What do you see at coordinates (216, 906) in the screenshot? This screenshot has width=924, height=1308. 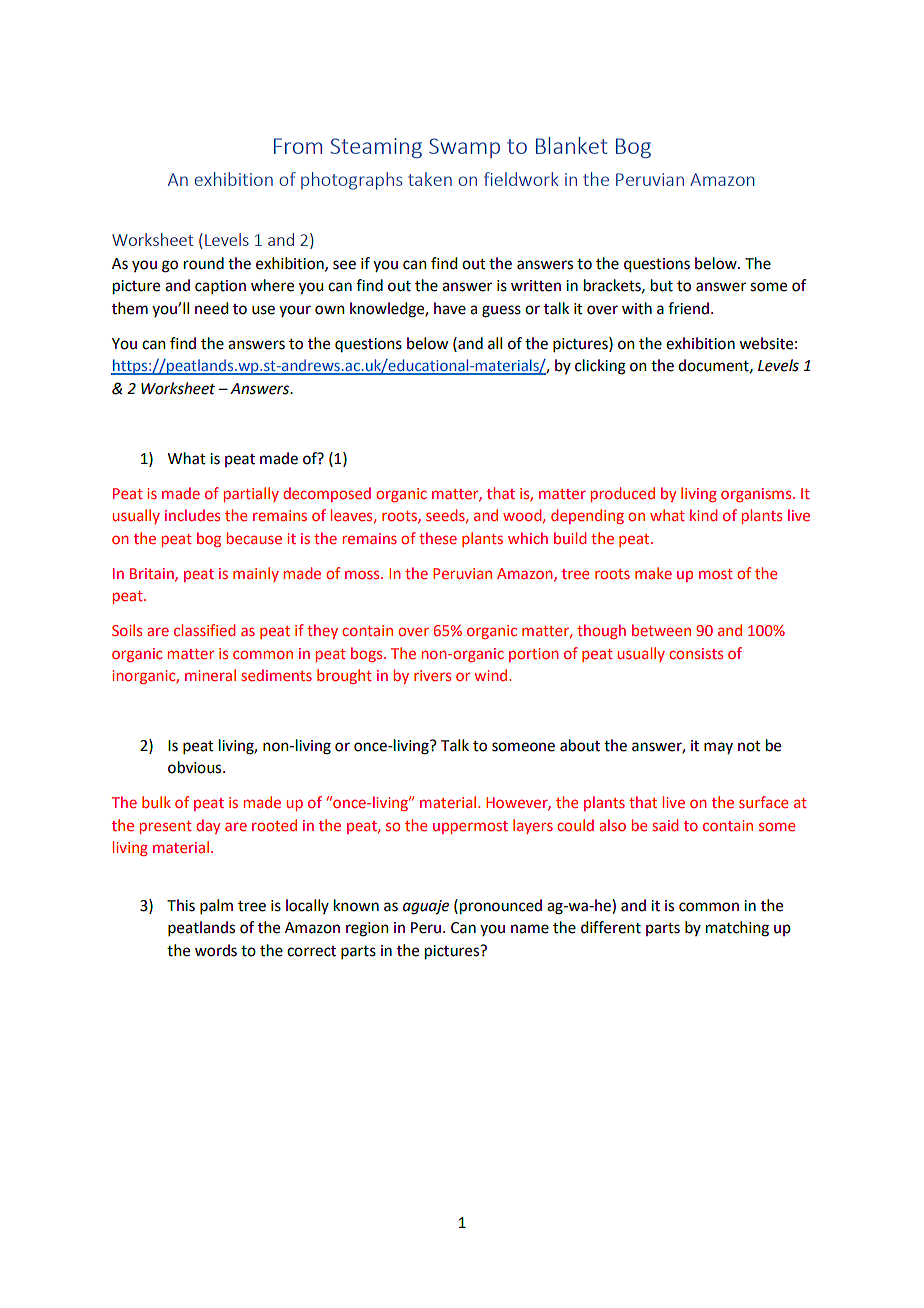 I see `palm` at bounding box center [216, 906].
